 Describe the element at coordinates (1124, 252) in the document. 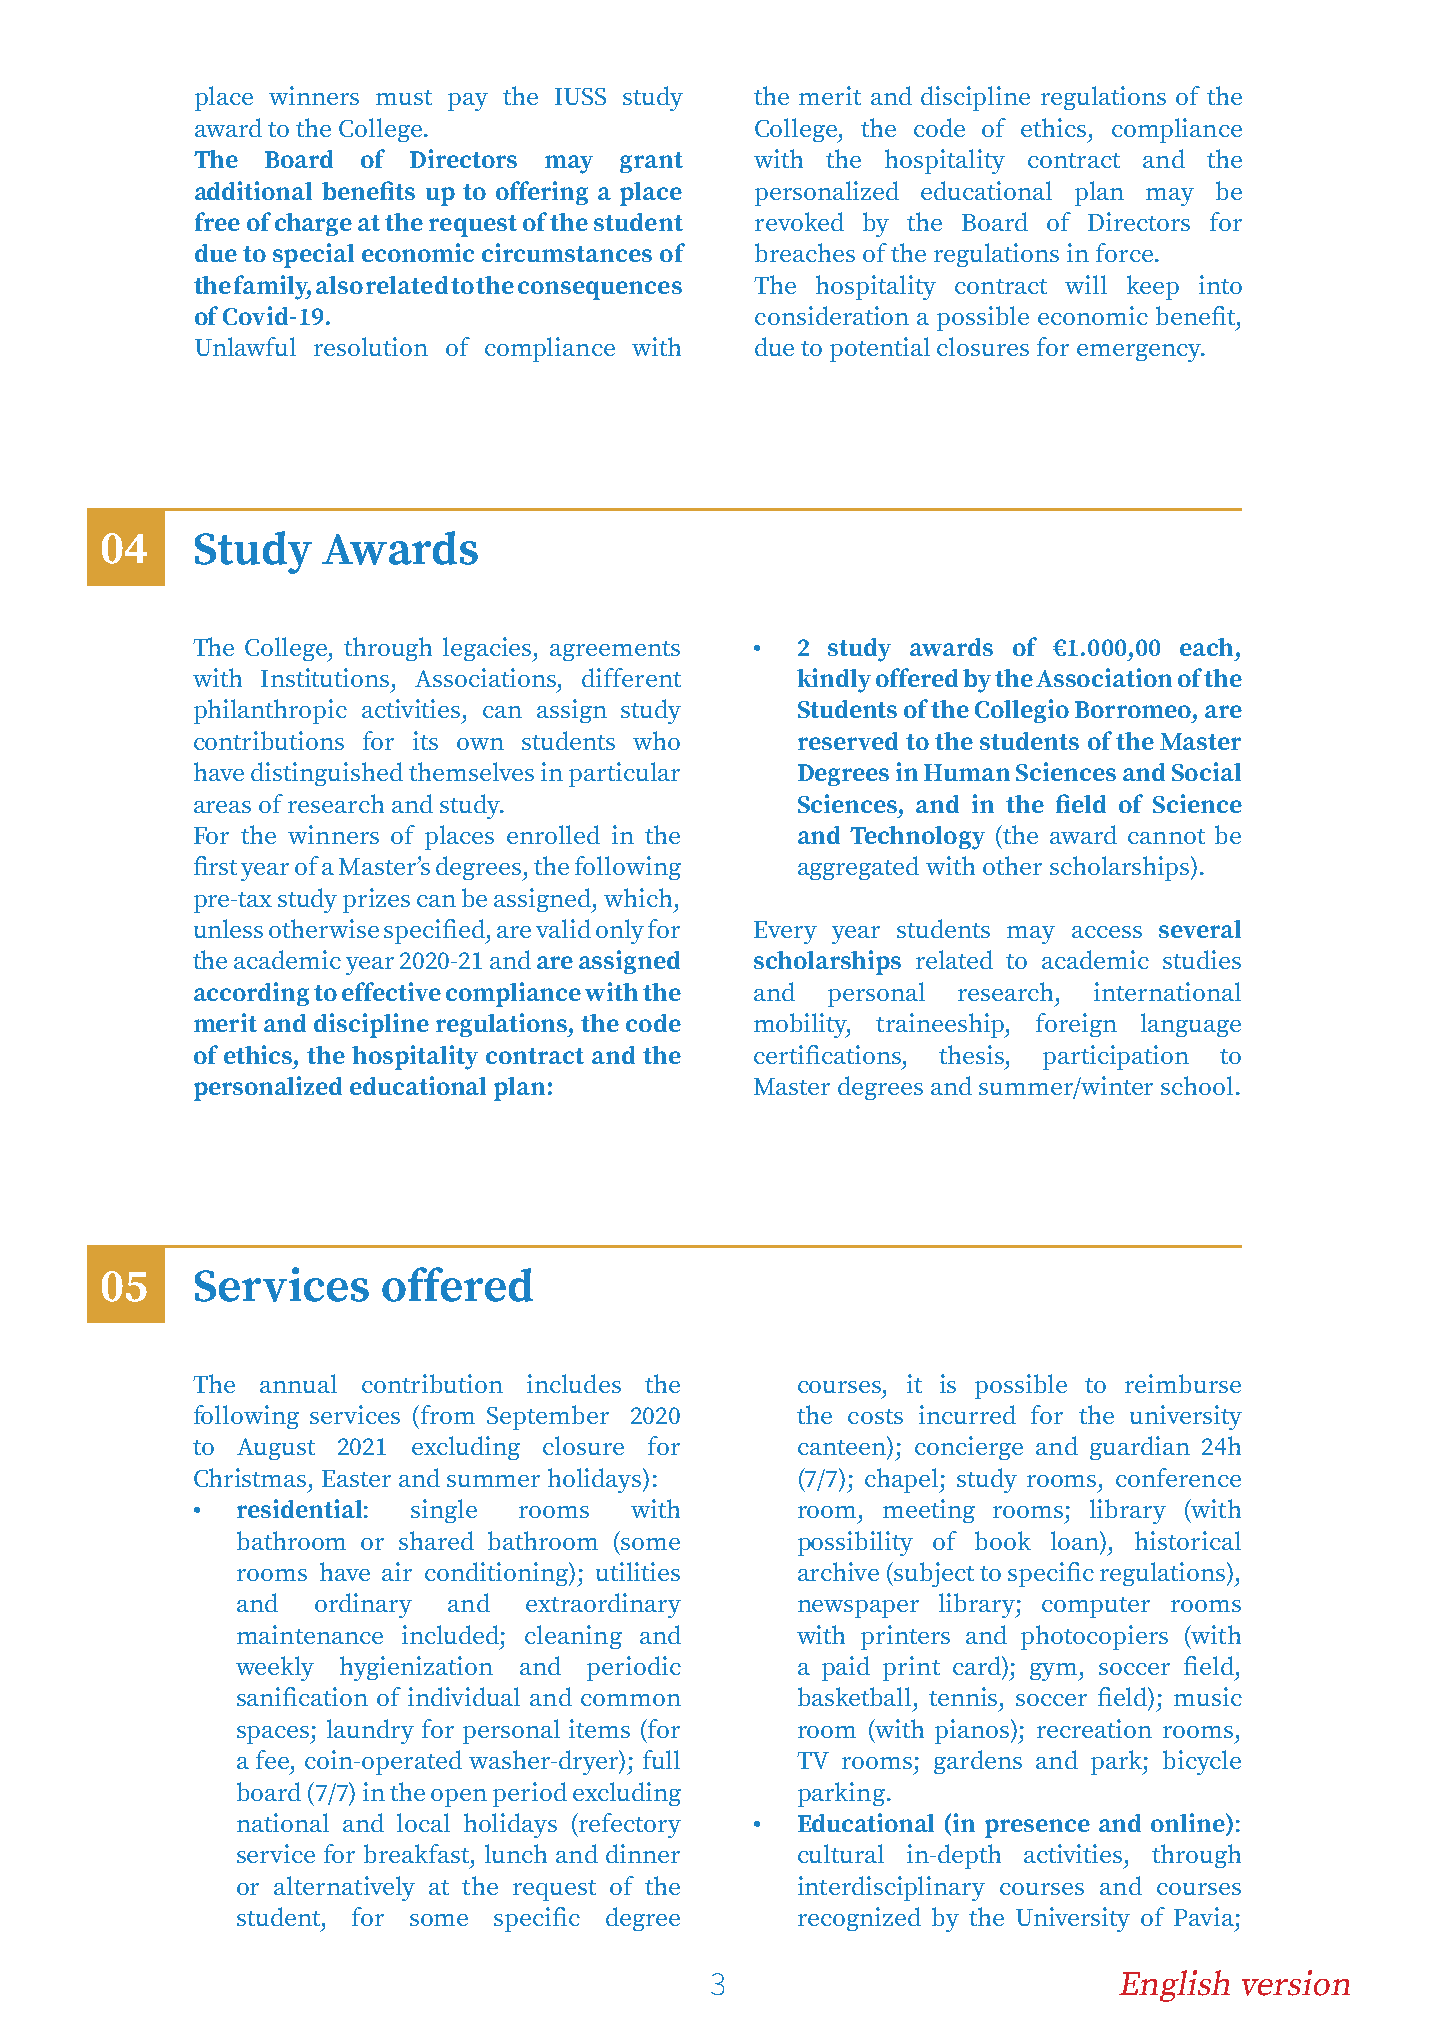

I see `force` at that location.
